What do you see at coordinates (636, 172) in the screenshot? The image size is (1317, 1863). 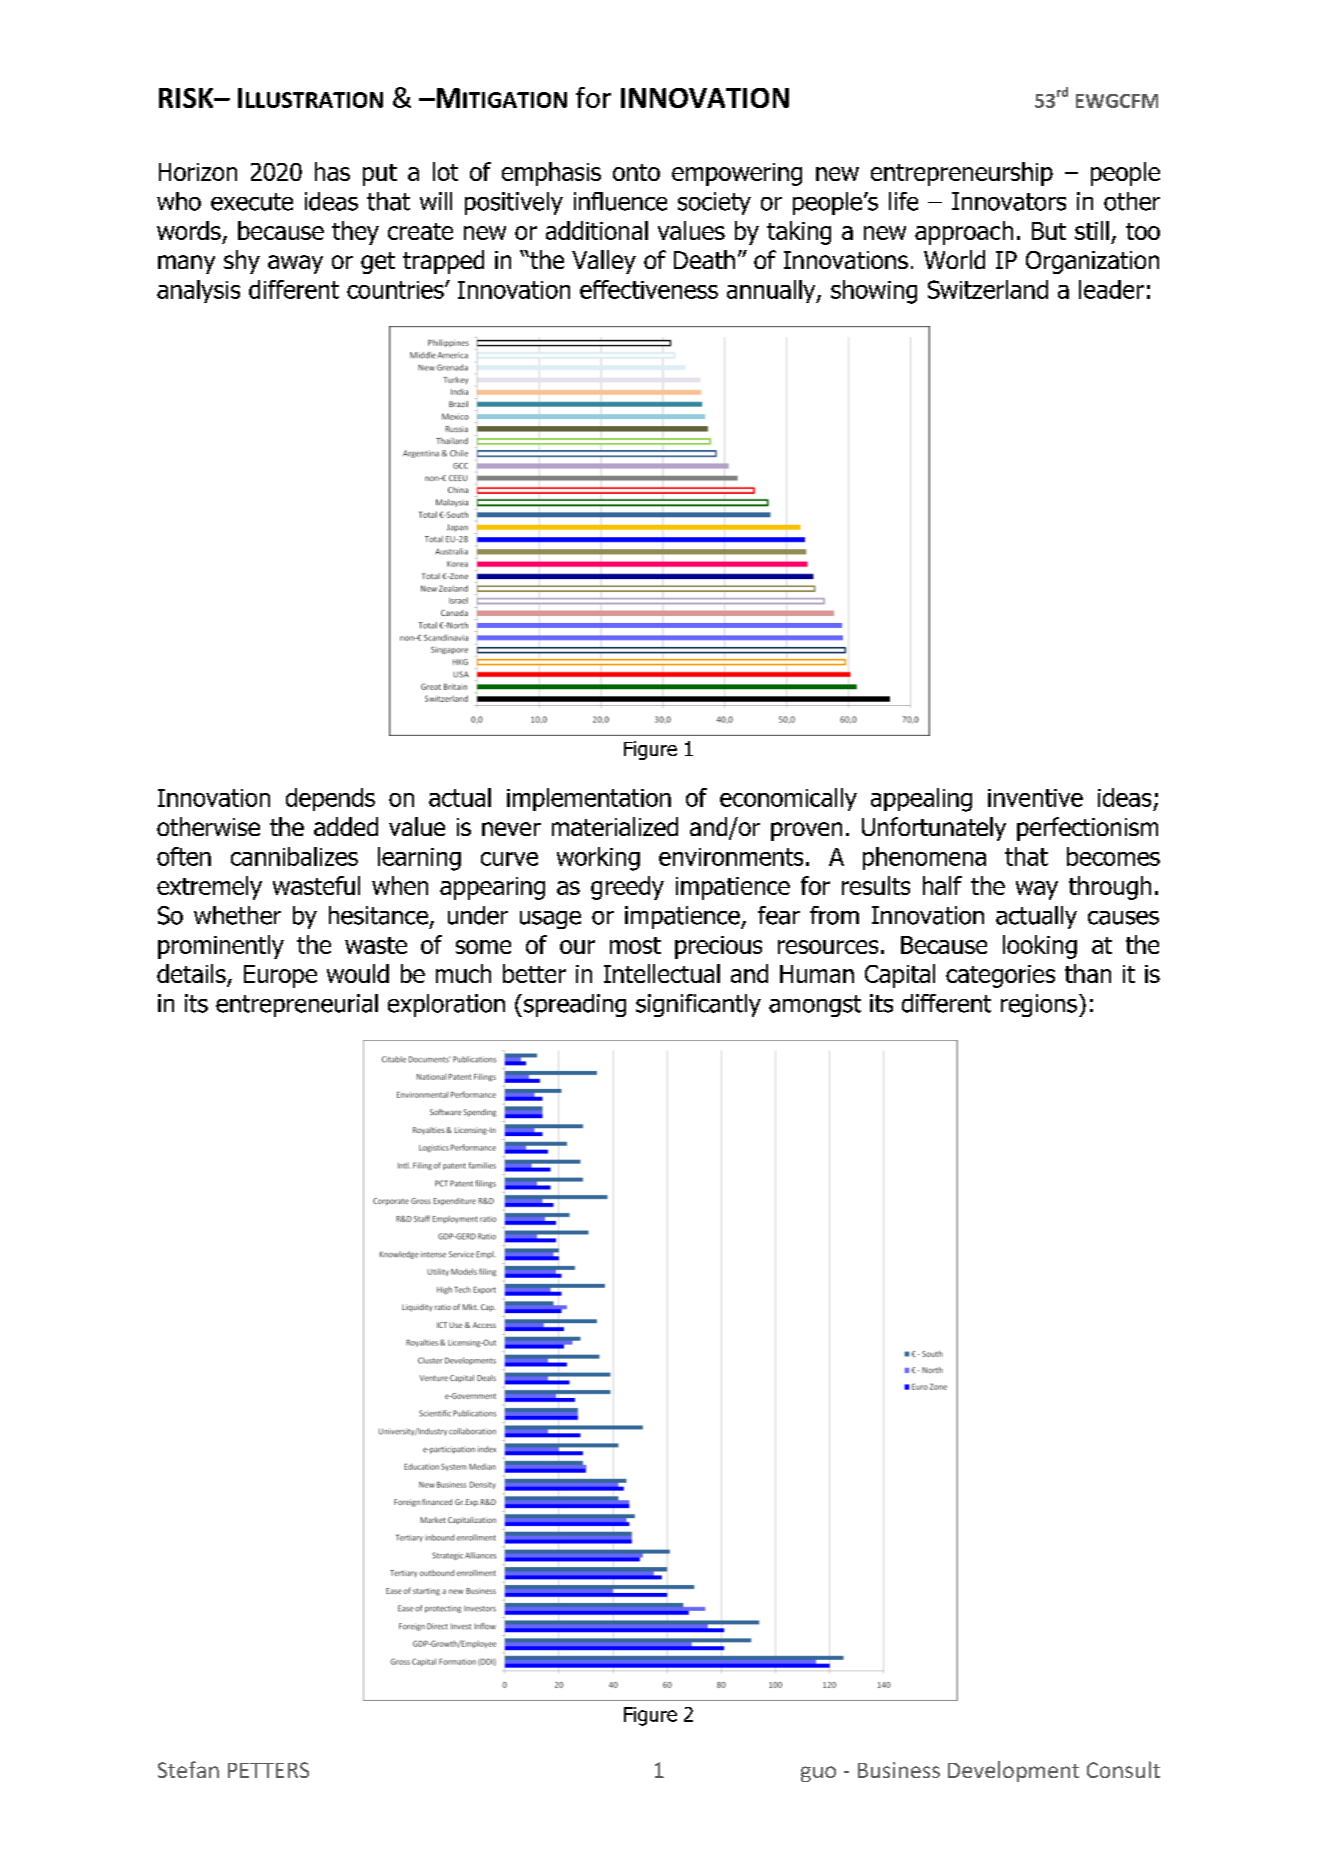 I see `onto` at bounding box center [636, 172].
